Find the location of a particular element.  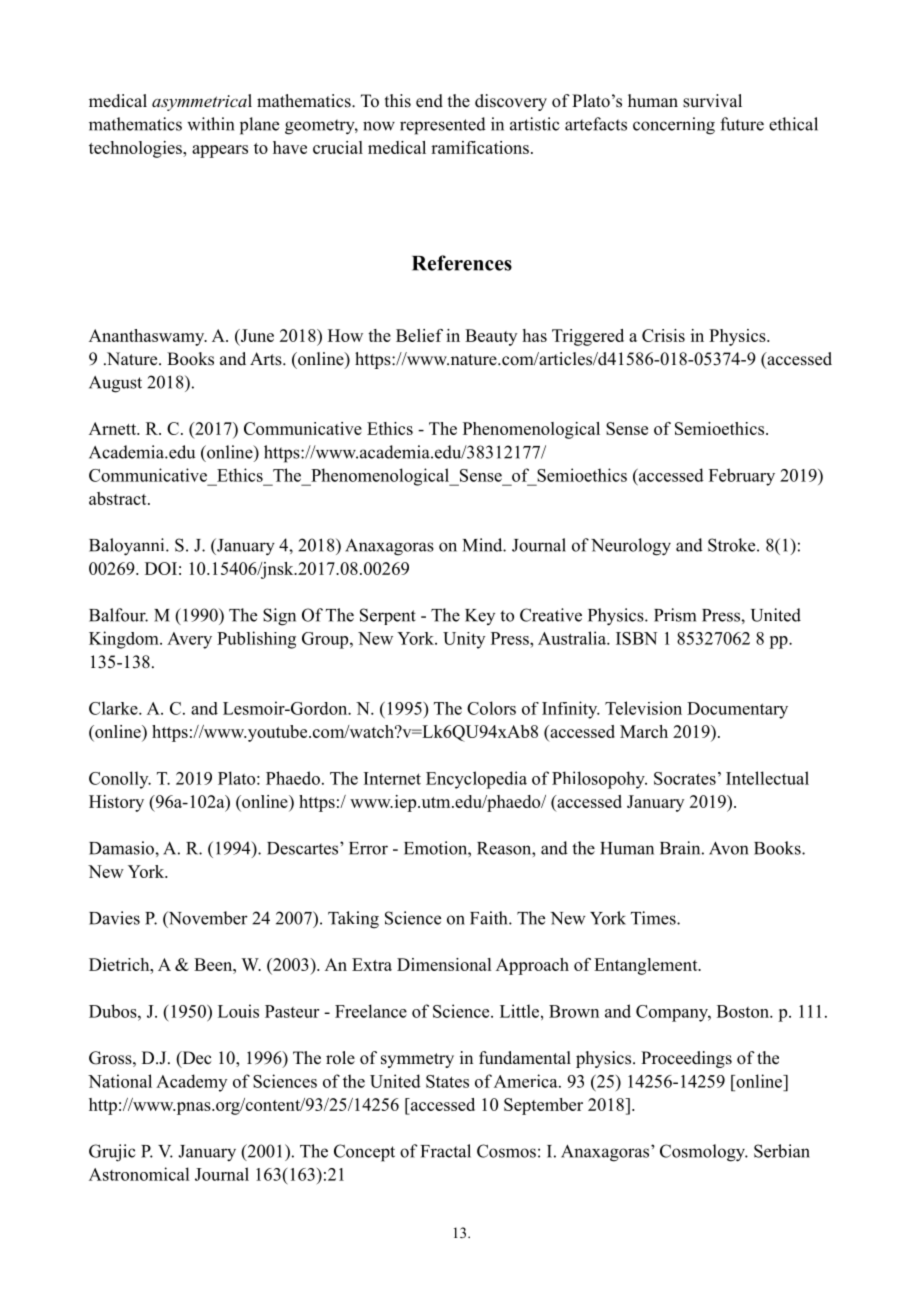

Avery is located at coordinates (189, 640).
